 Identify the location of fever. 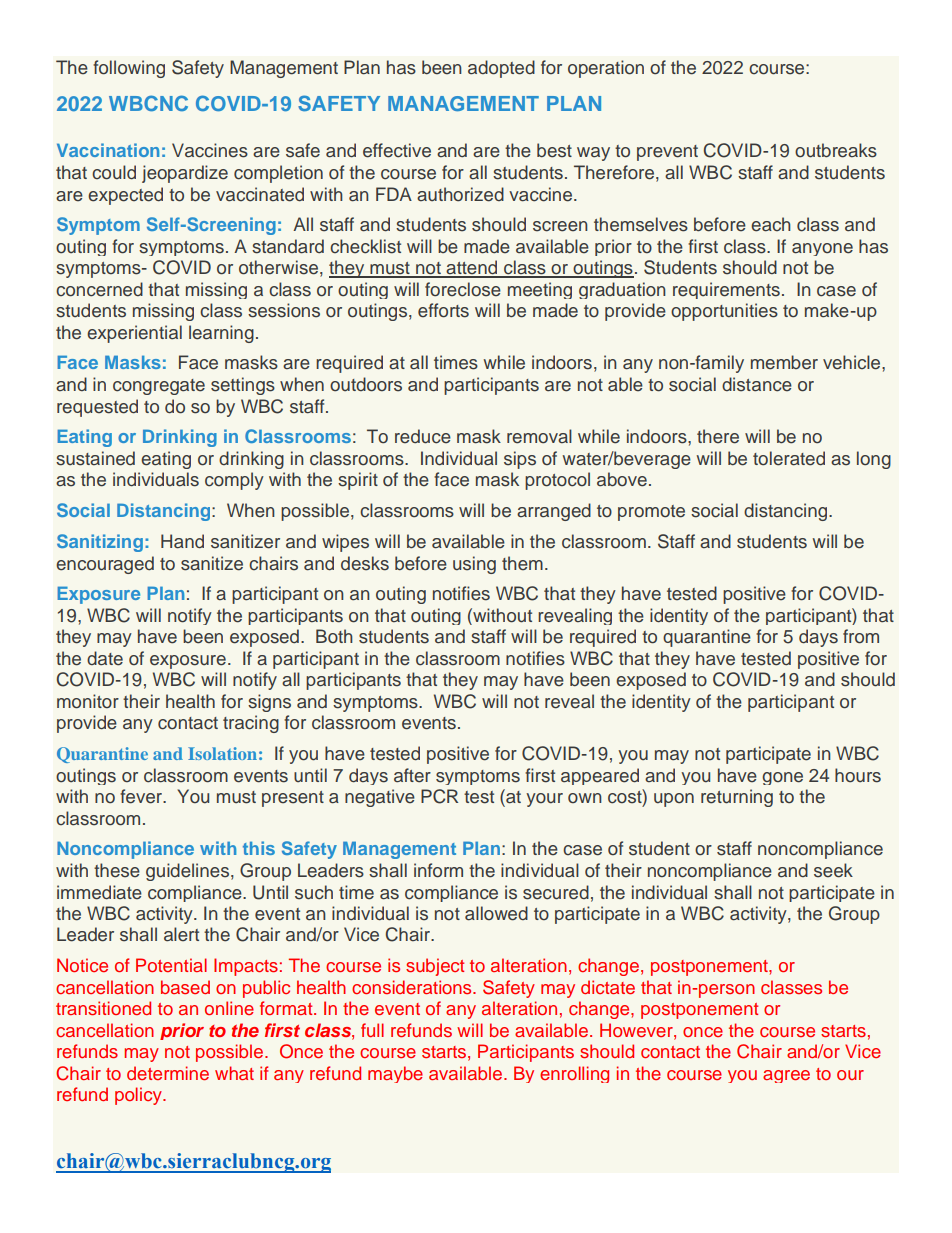
(142, 796).
